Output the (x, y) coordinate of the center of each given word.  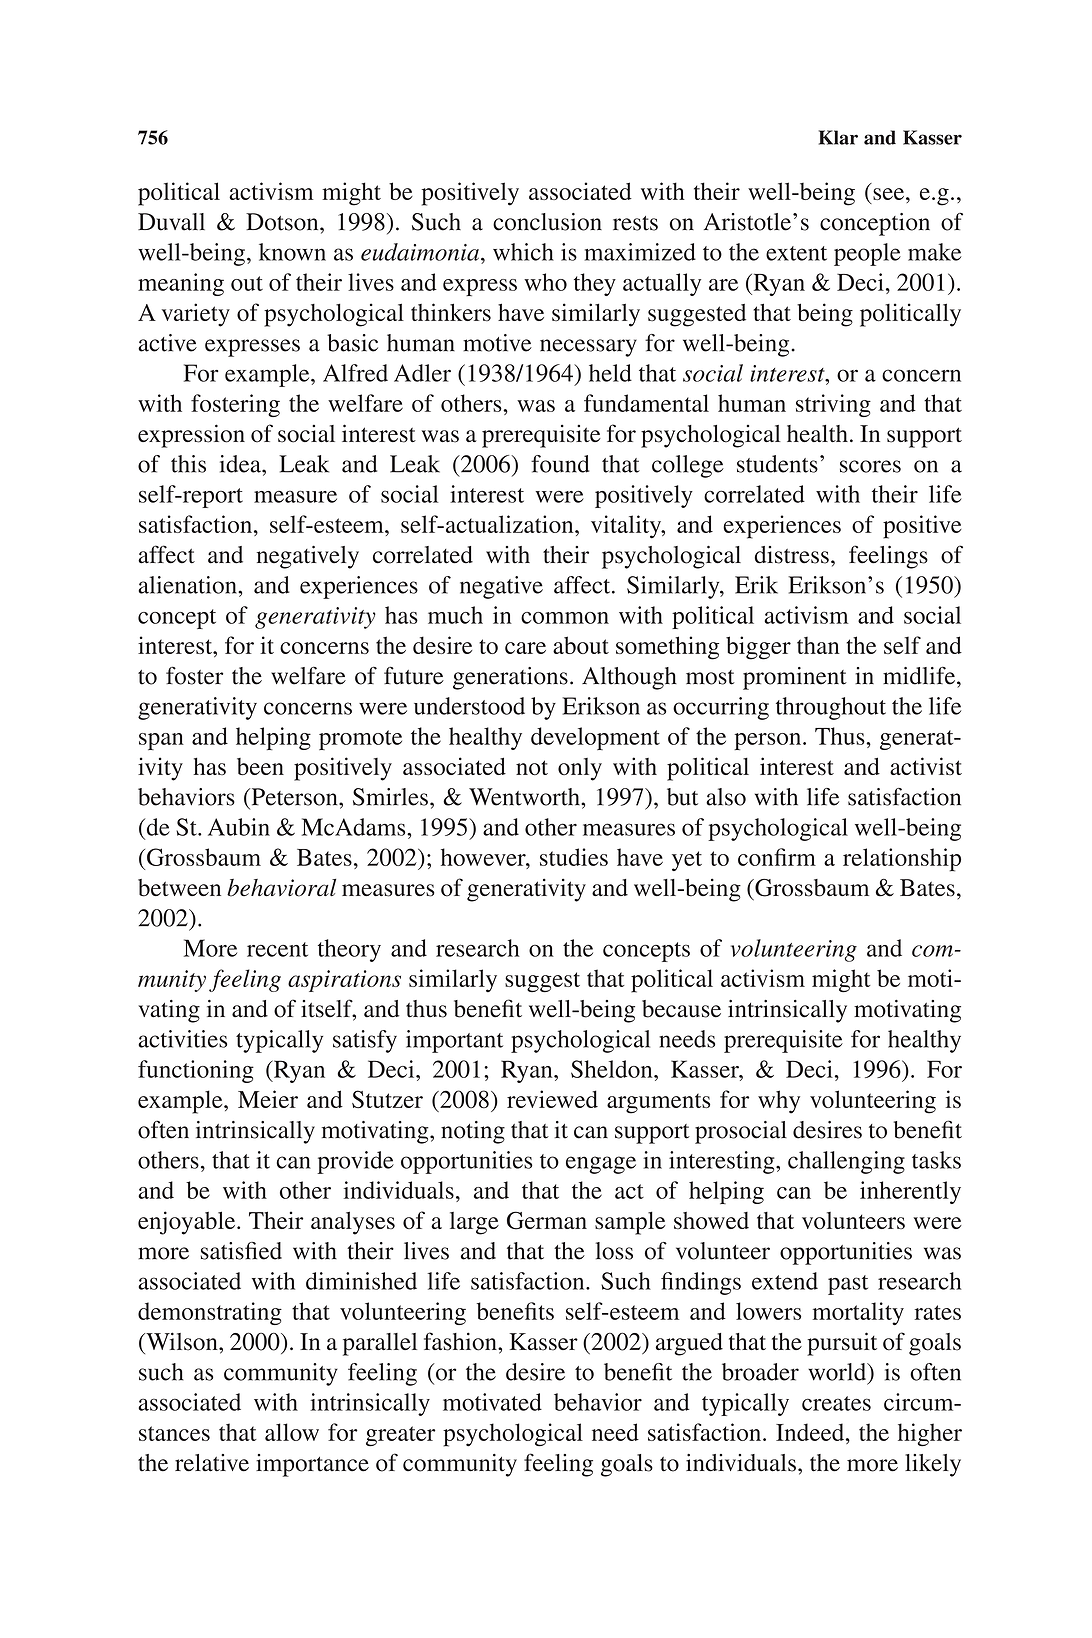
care (525, 648)
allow (292, 1432)
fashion (461, 1341)
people (867, 254)
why (779, 1102)
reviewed (552, 1099)
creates (836, 1403)
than (818, 645)
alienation (188, 585)
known (292, 252)
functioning (196, 1071)
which (523, 252)
